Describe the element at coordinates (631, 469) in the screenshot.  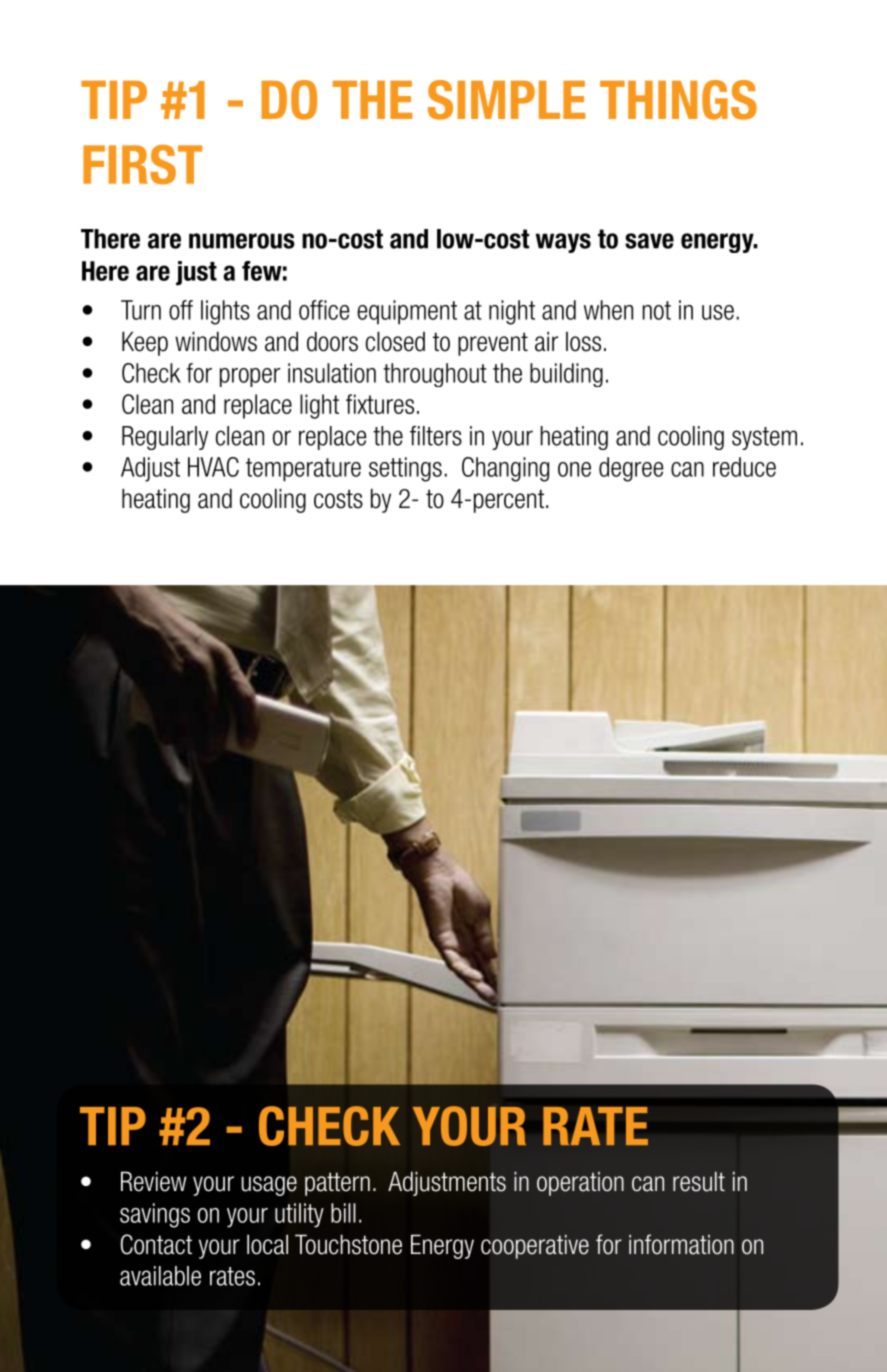
I see `degree` at that location.
